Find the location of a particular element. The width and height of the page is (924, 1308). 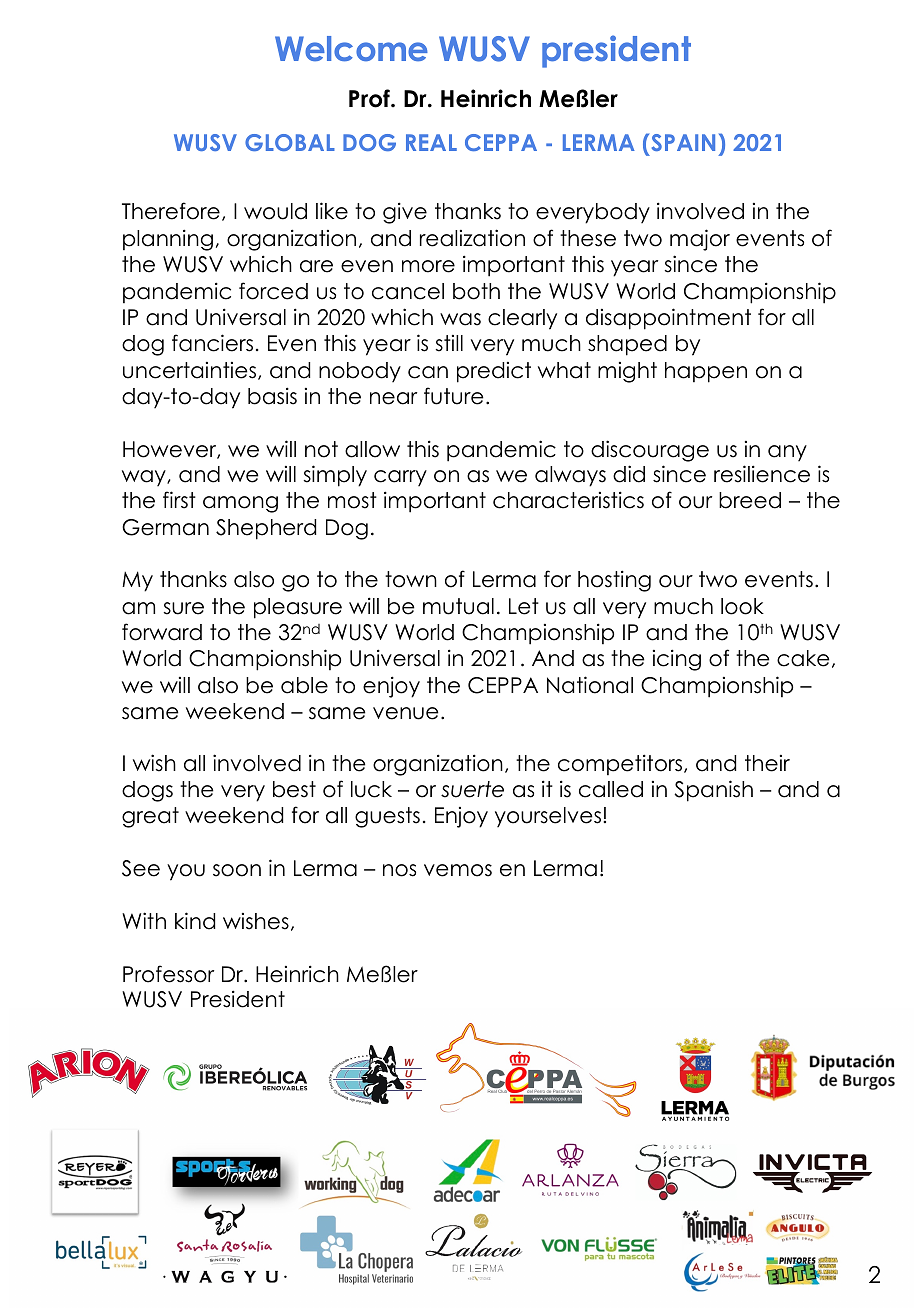

more is located at coordinates (428, 266).
